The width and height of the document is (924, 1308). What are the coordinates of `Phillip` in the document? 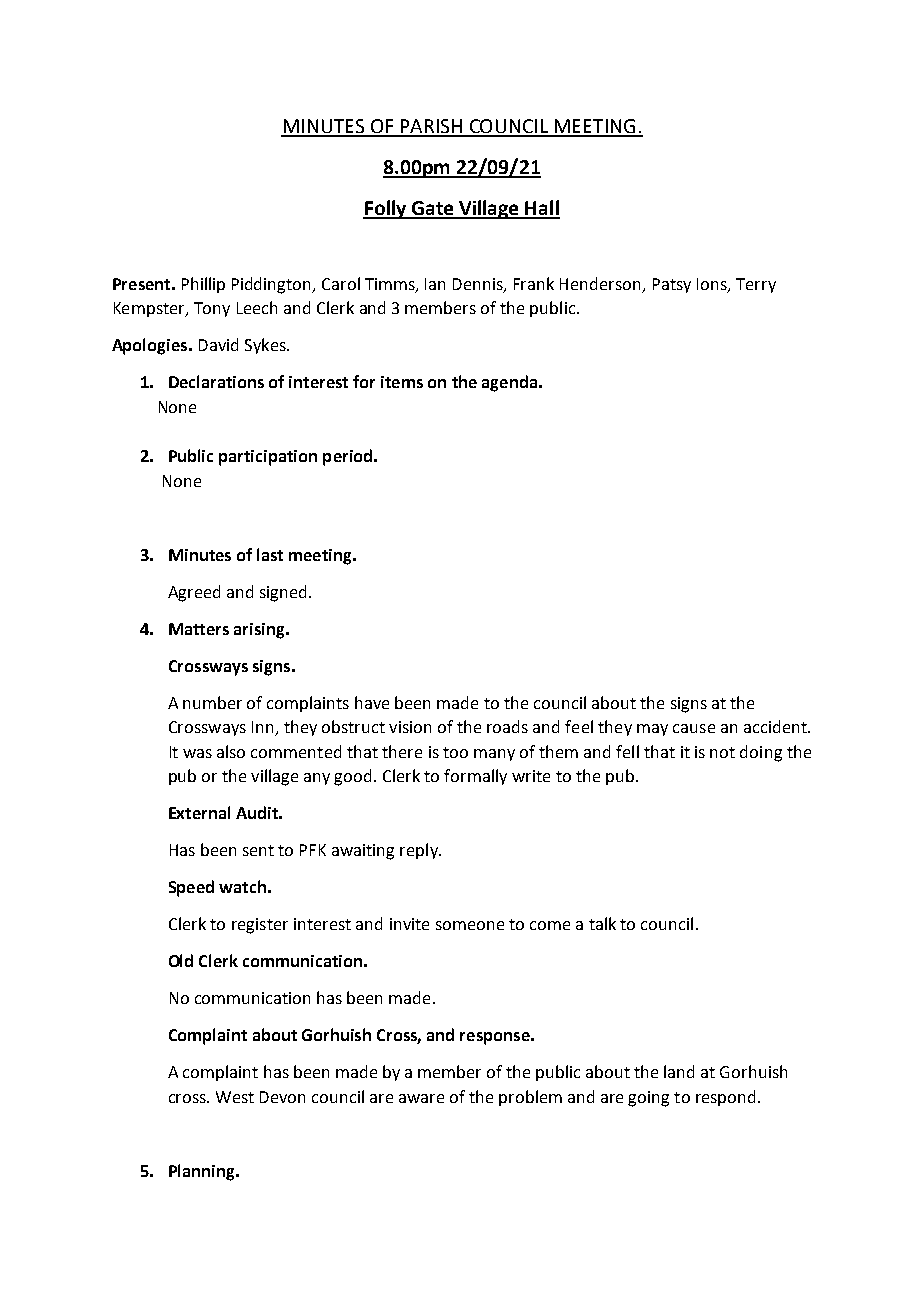 It's located at (203, 285).
